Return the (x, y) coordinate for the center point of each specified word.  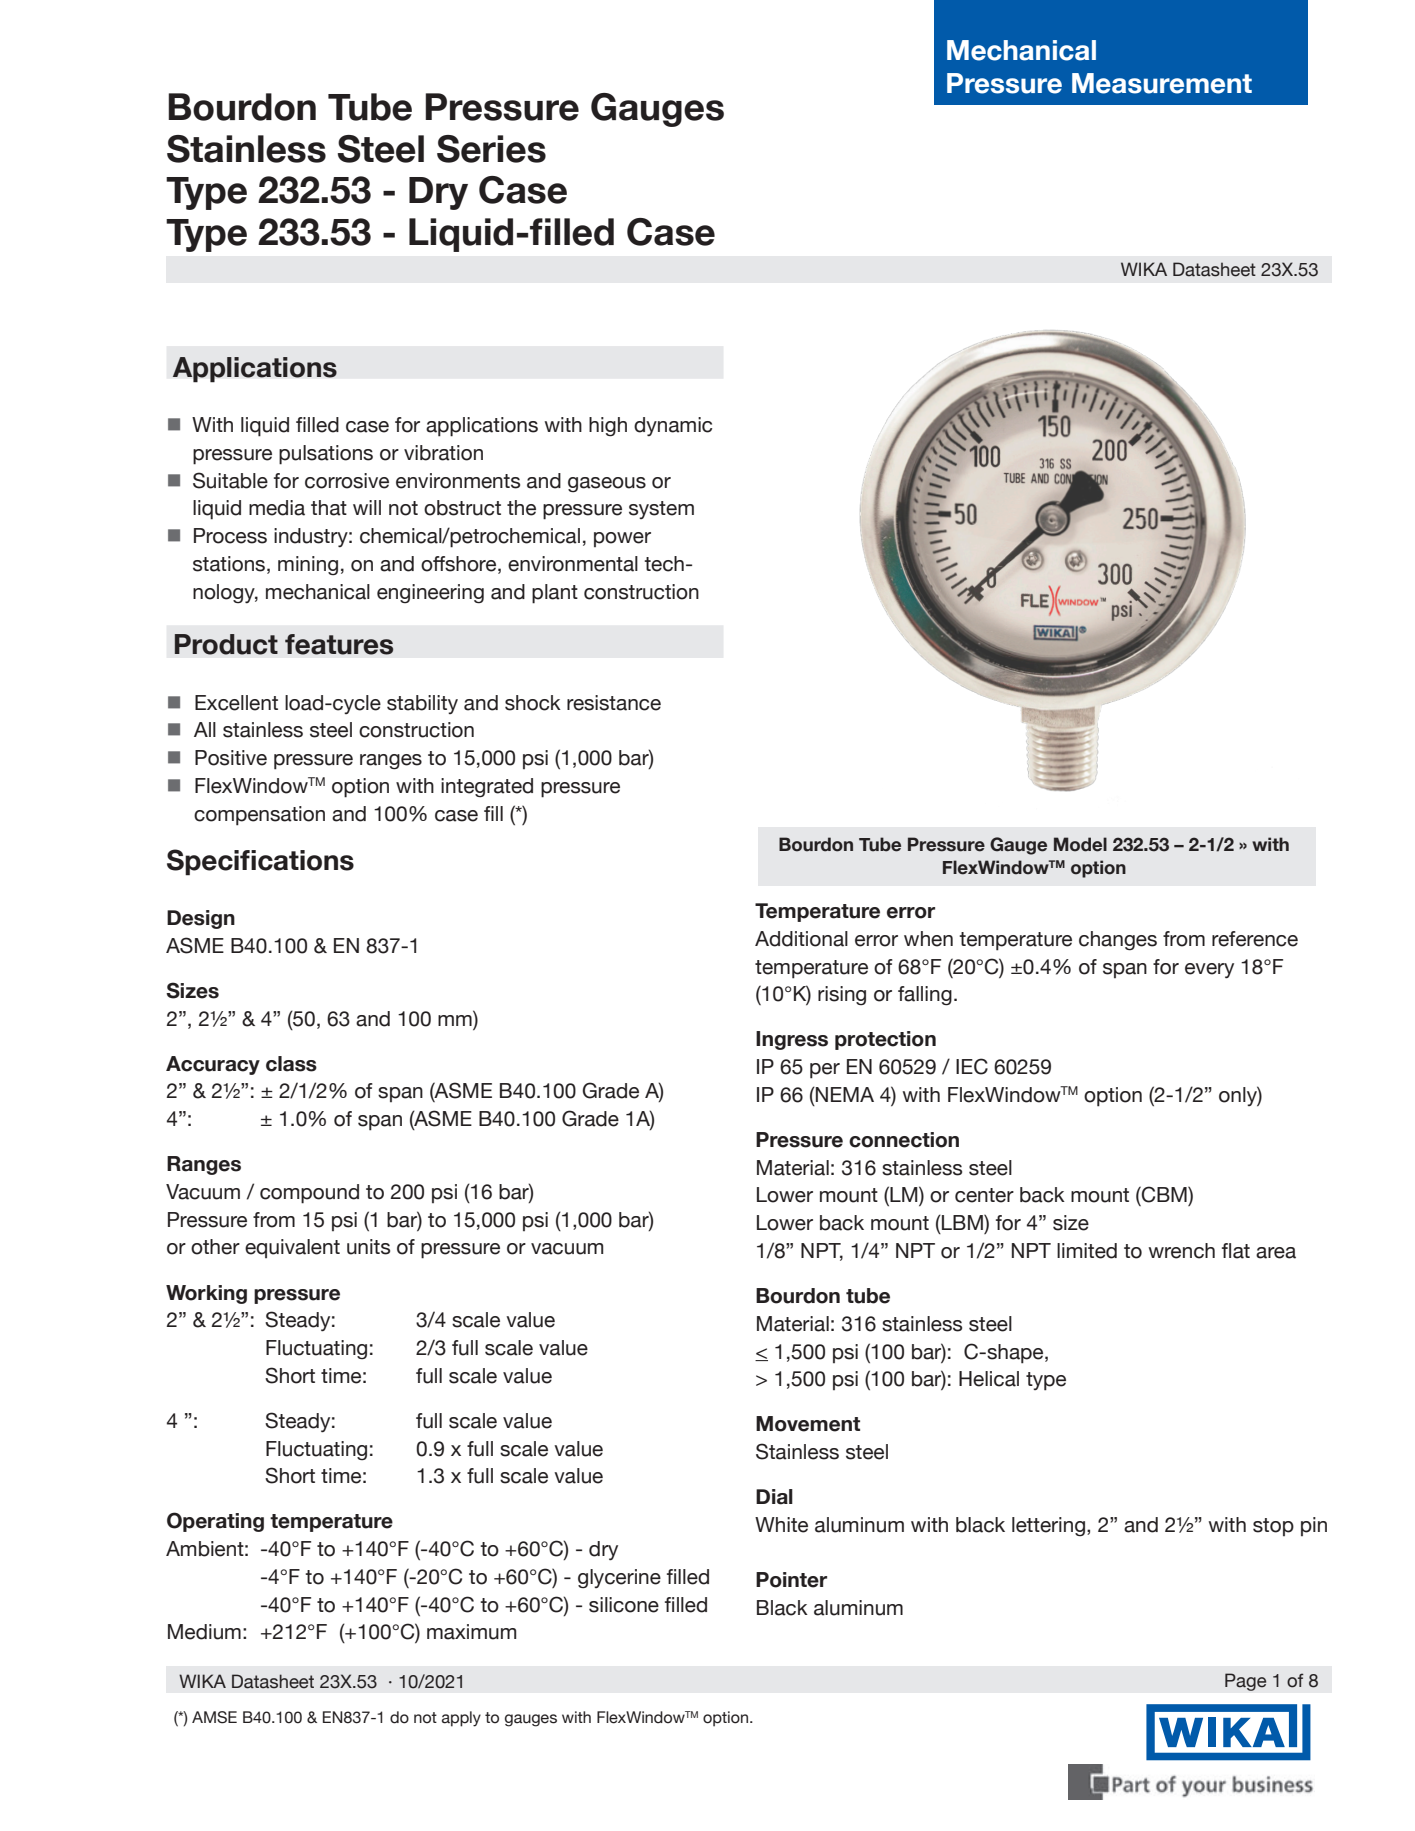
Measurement (1162, 83)
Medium (204, 1632)
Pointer (791, 1580)
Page (1246, 1682)
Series (491, 149)
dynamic (673, 427)
